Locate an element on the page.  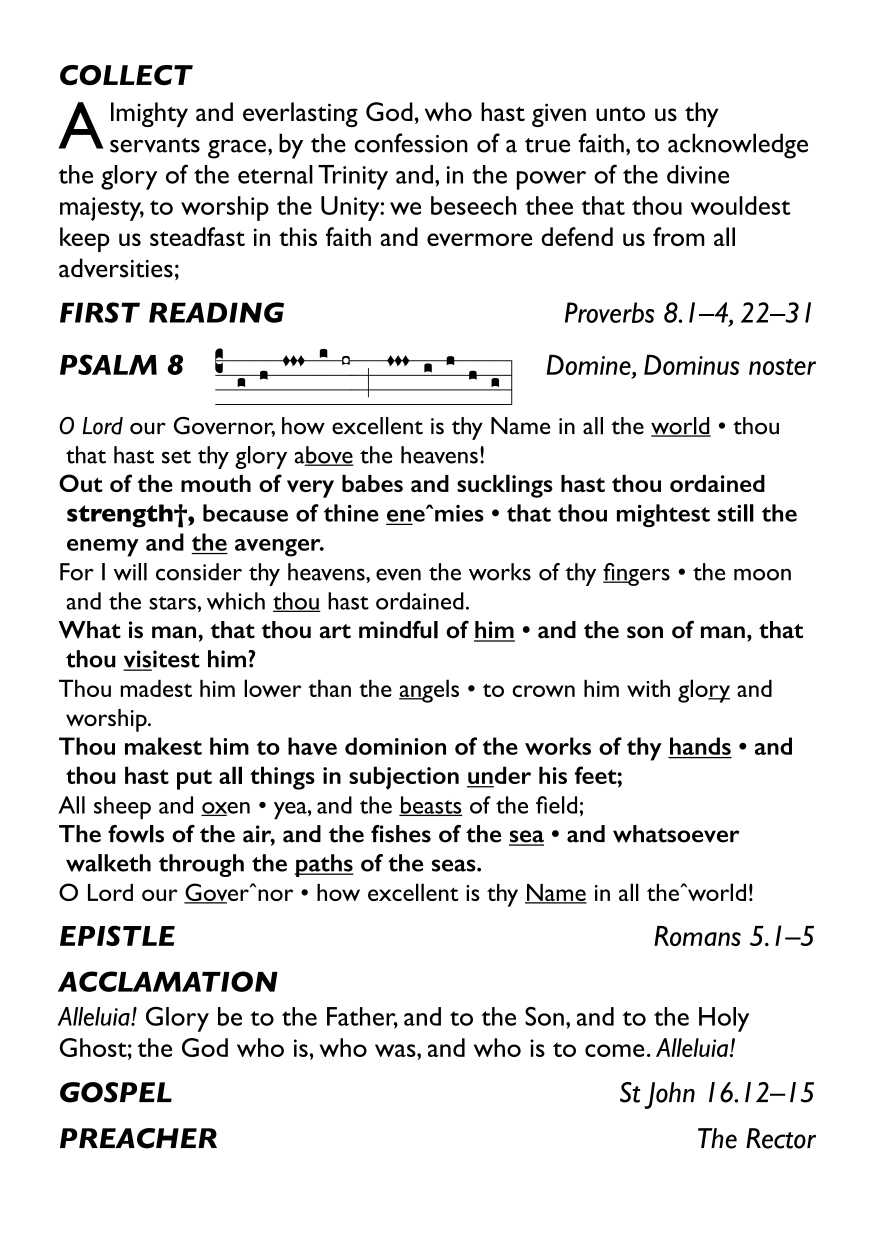
confession is located at coordinates (411, 143).
